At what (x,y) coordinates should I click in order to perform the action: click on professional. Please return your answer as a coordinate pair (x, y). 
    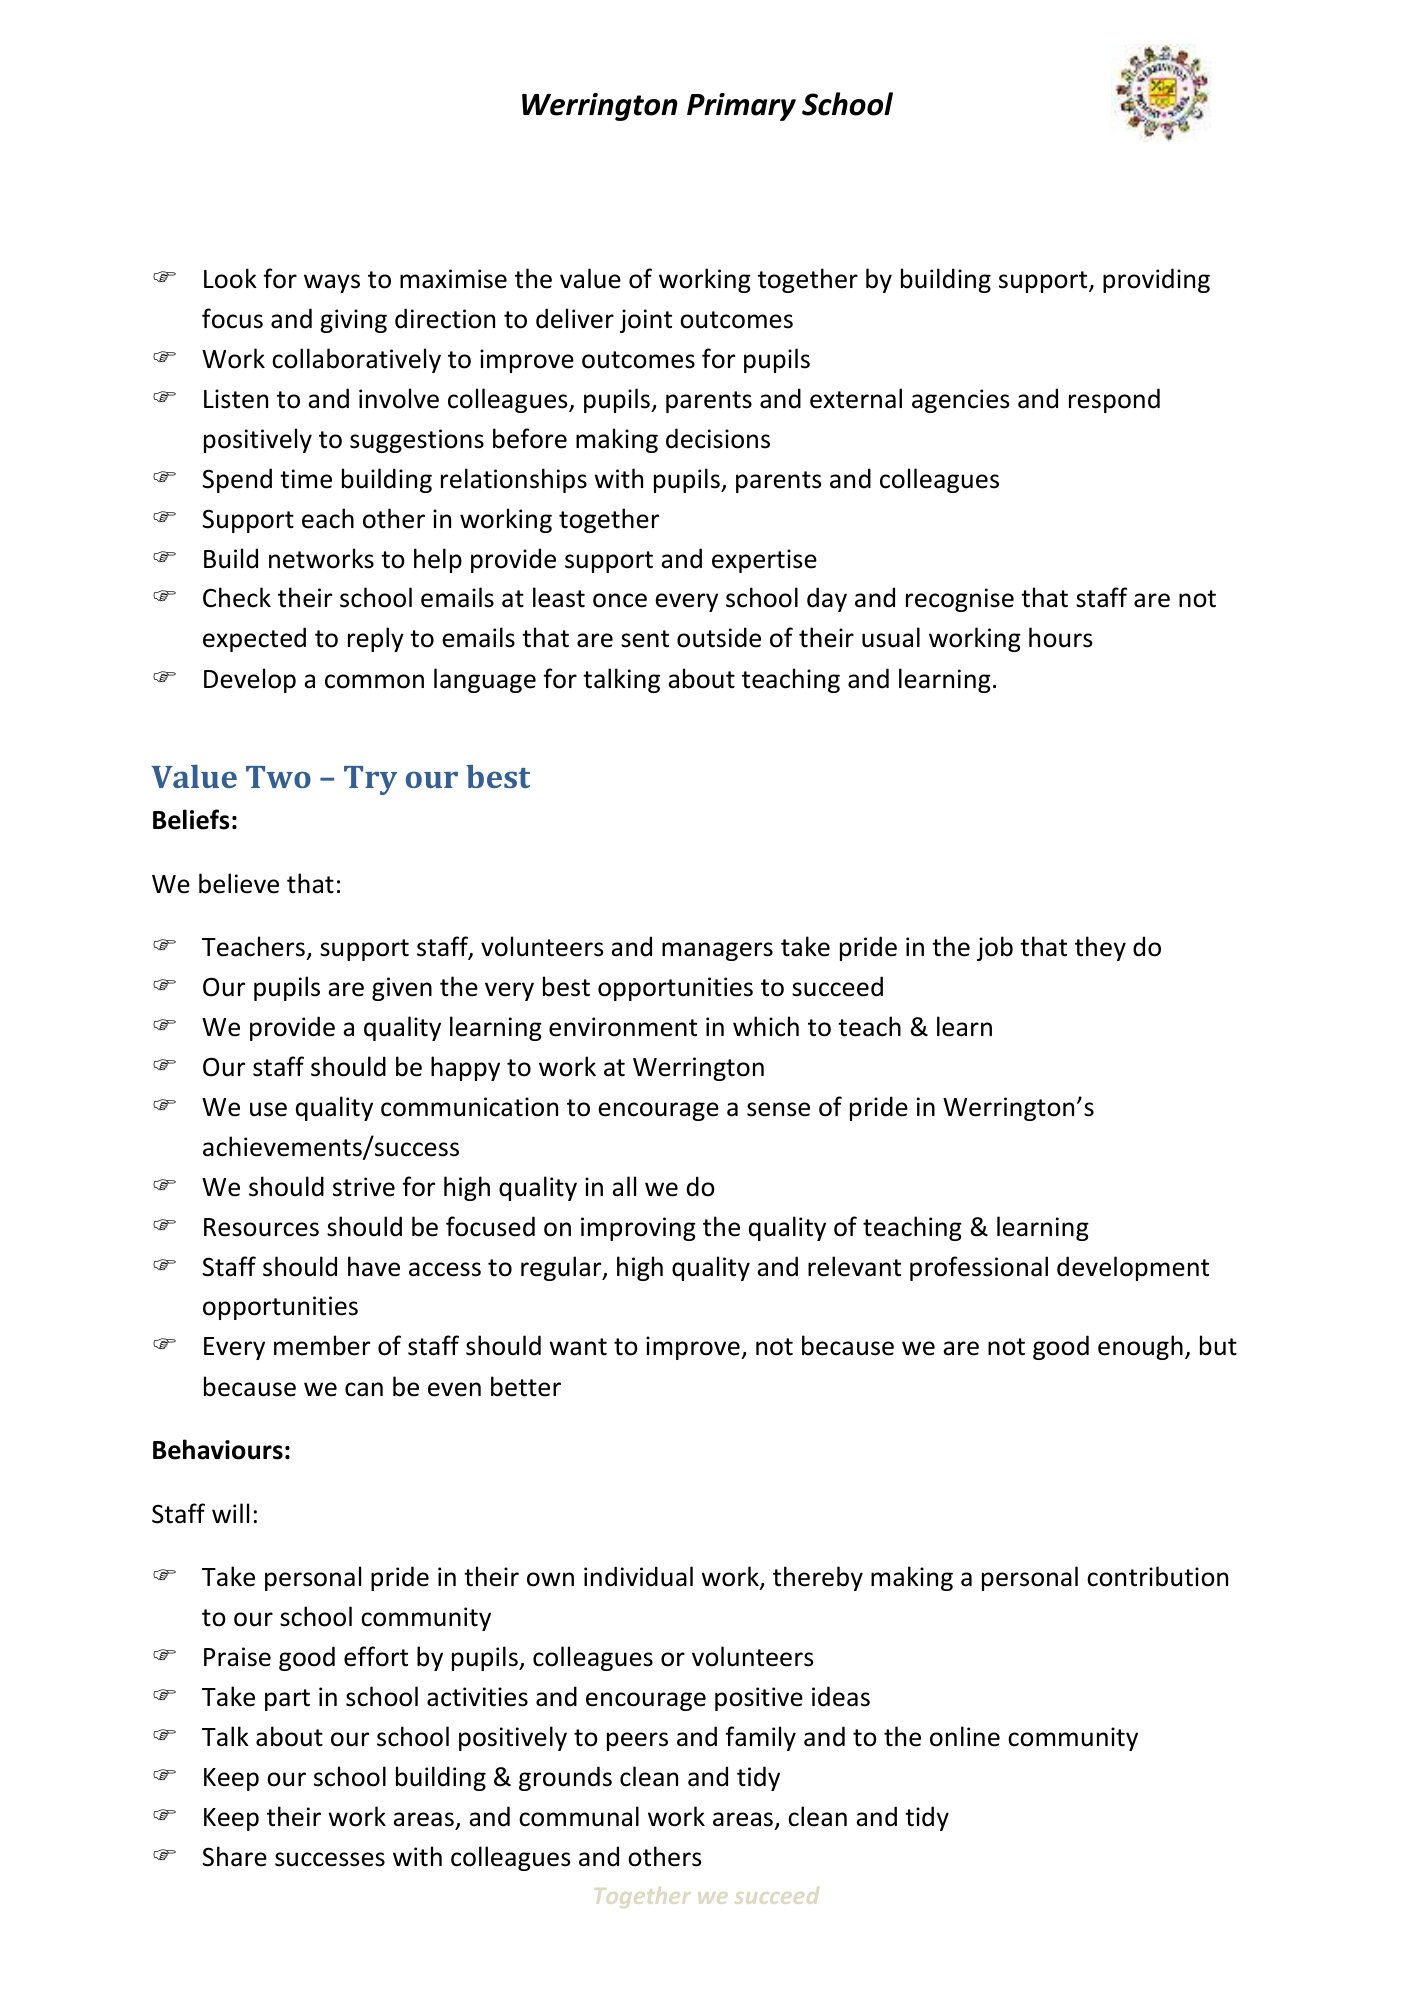
    Looking at the image, I should click on (979, 1268).
